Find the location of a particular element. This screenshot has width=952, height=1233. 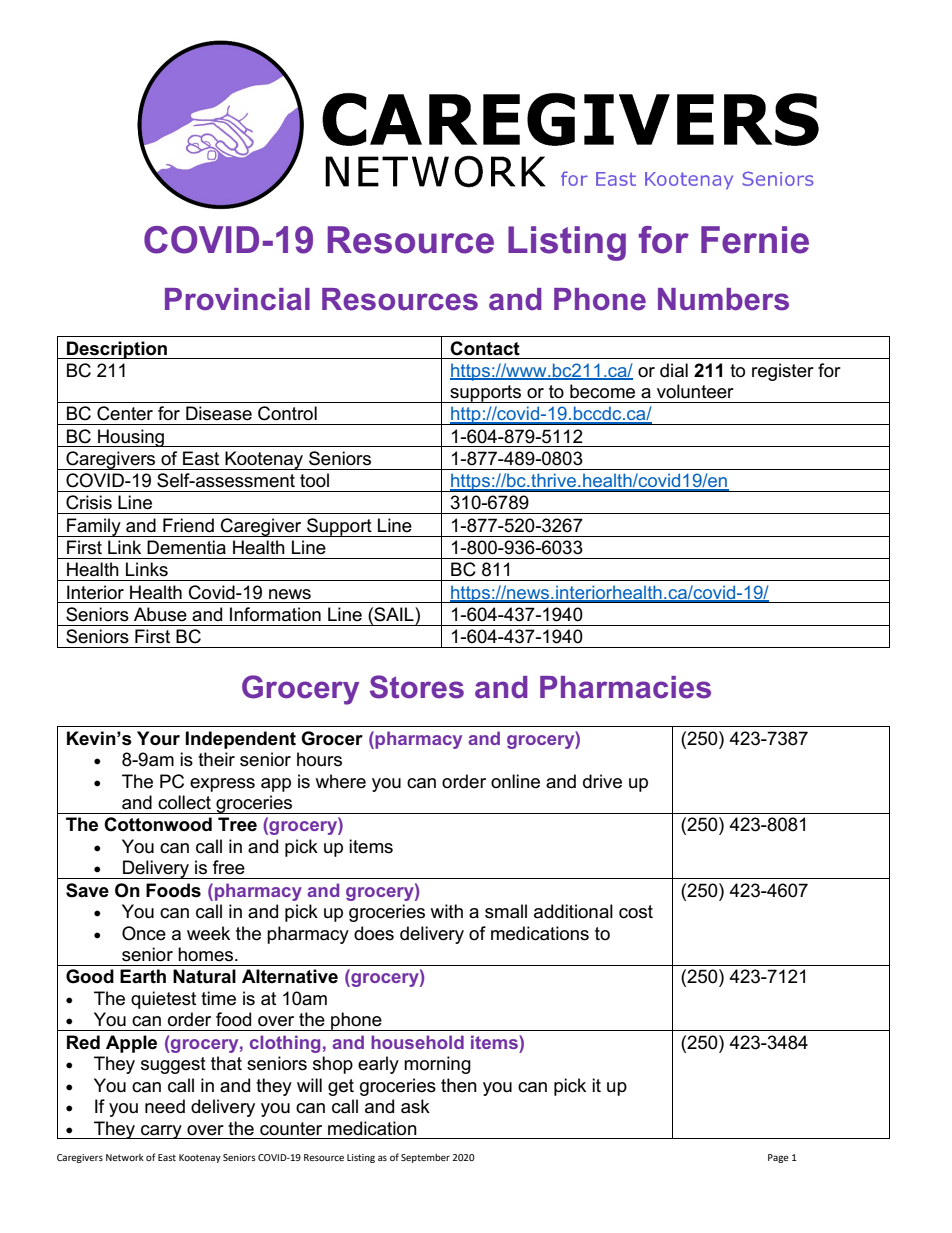

volunteer is located at coordinates (695, 391).
